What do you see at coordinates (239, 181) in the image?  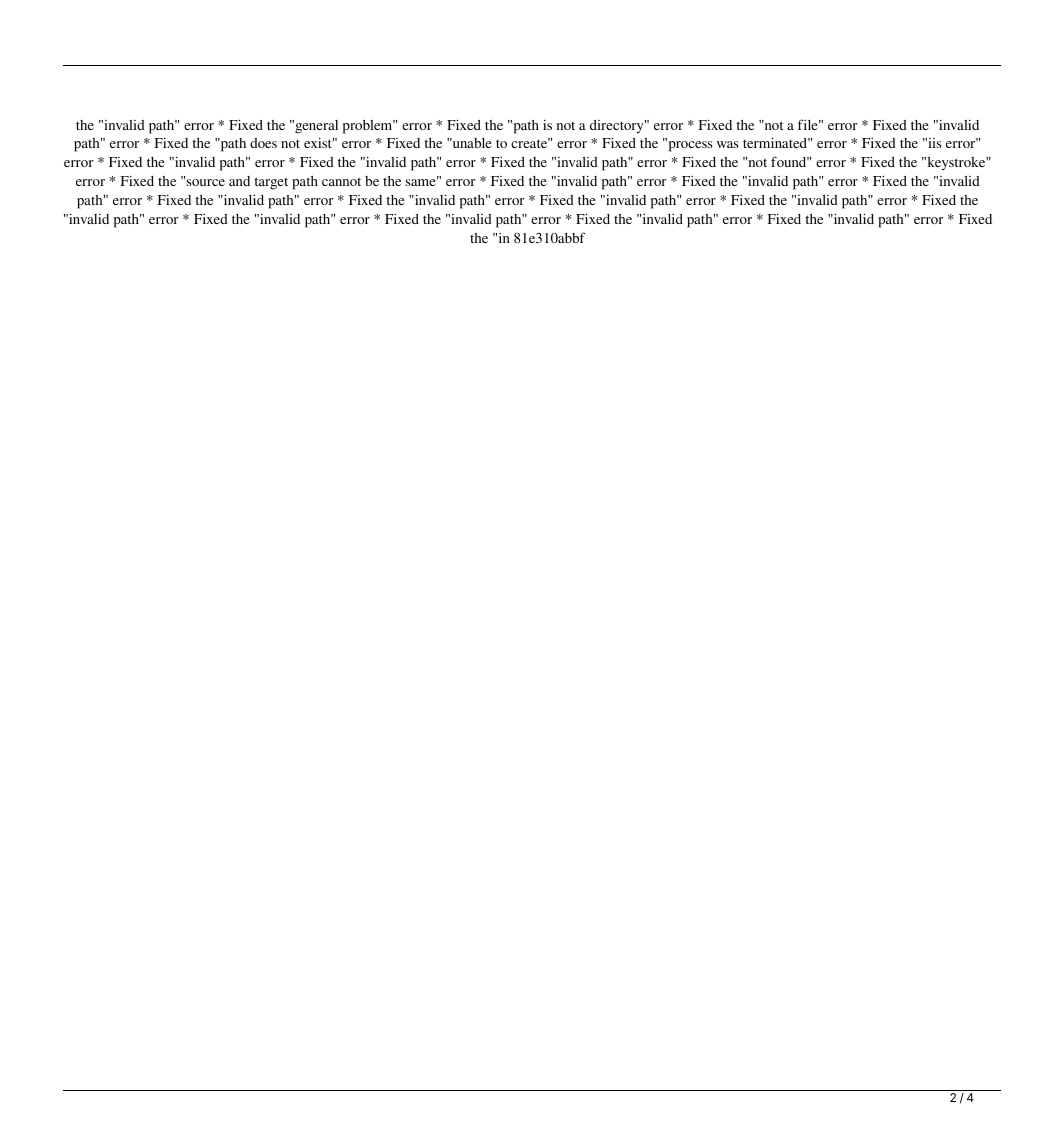 I see `and` at bounding box center [239, 181].
